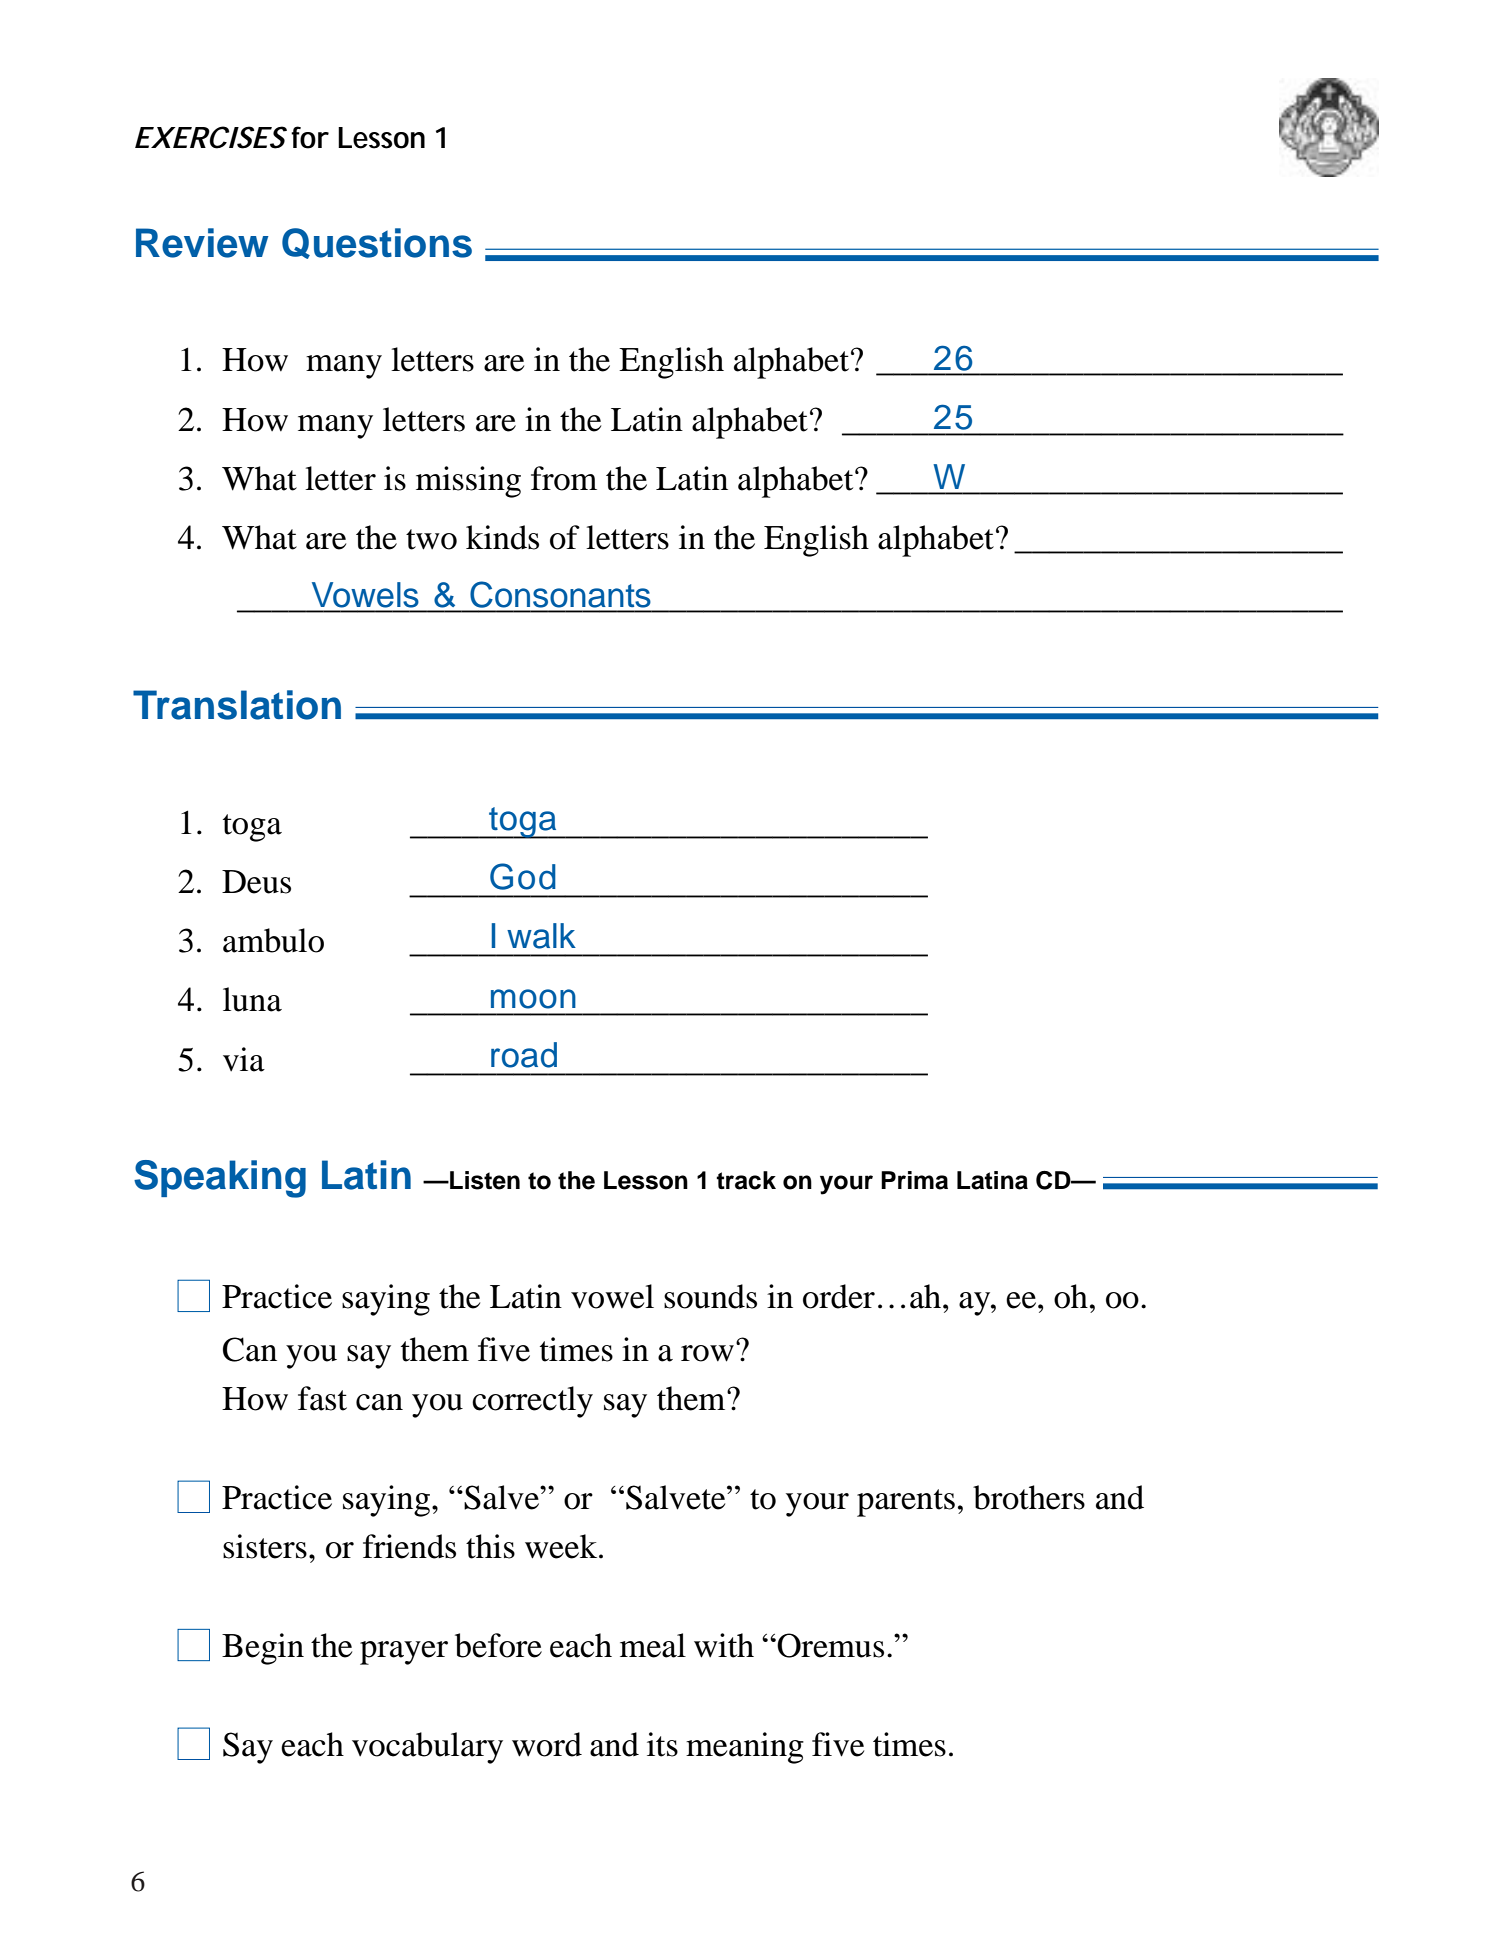  What do you see at coordinates (244, 1059) in the image?
I see `via` at bounding box center [244, 1059].
